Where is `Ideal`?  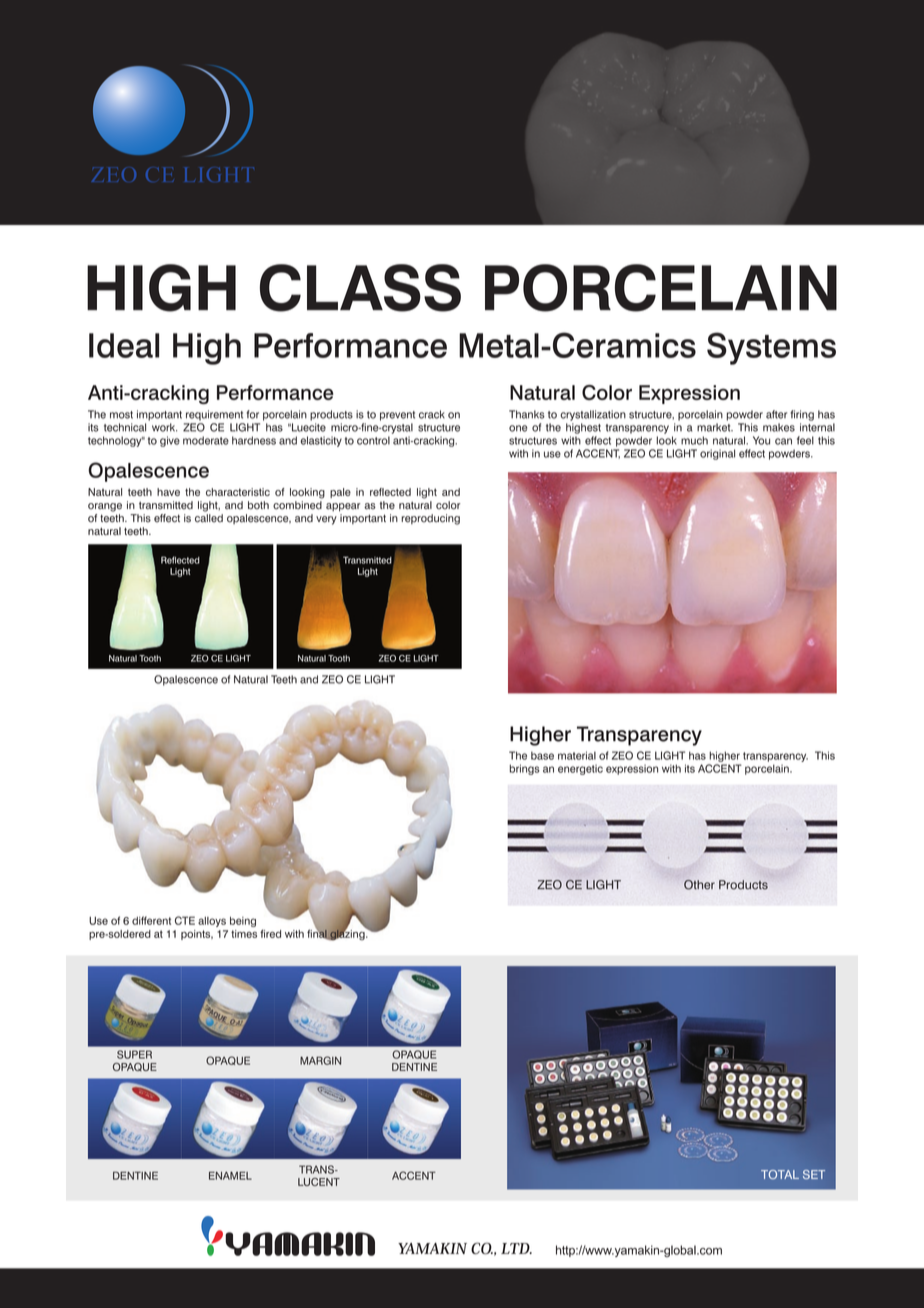
Ideal is located at coordinates (124, 345).
